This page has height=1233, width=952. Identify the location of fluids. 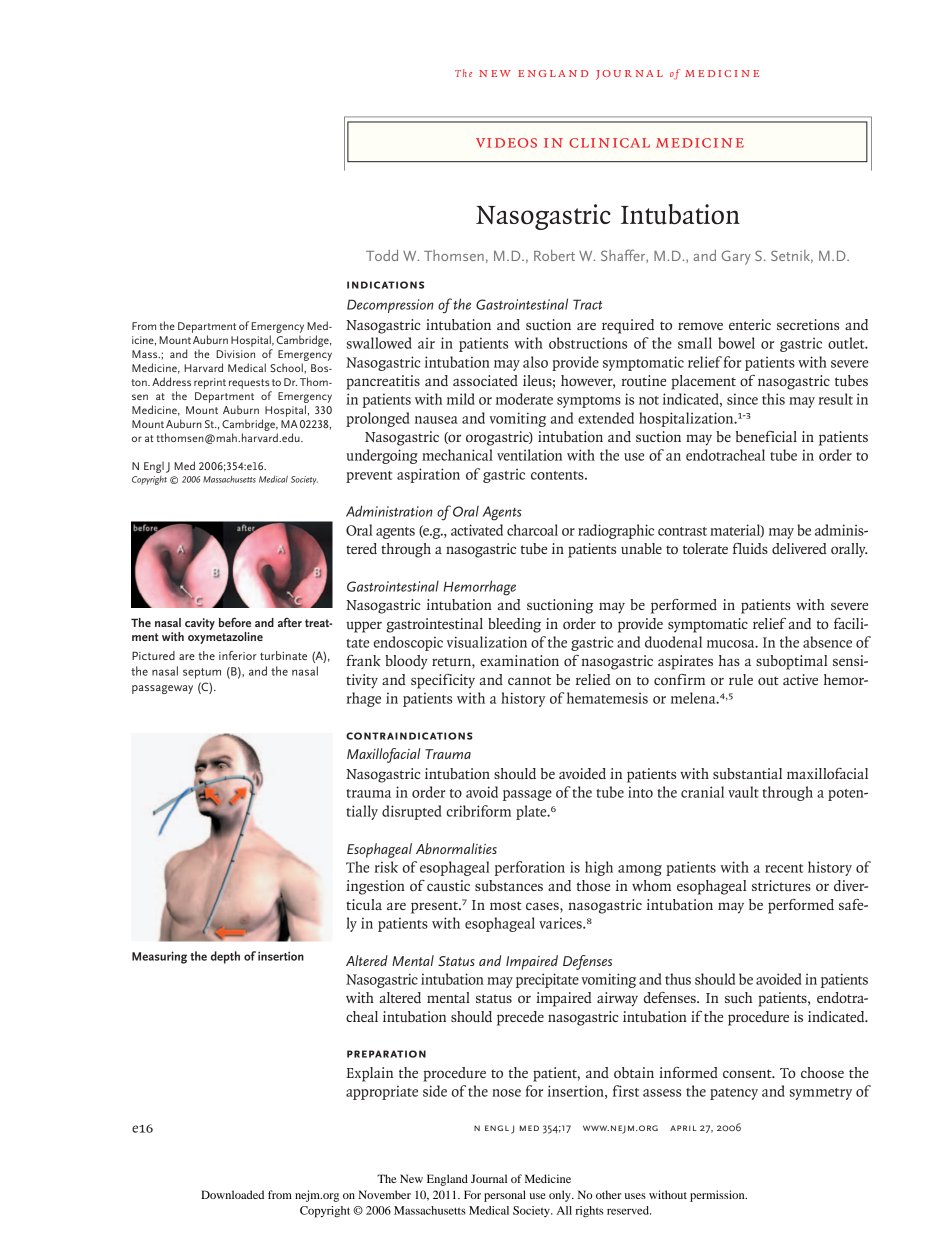
(750, 548).
